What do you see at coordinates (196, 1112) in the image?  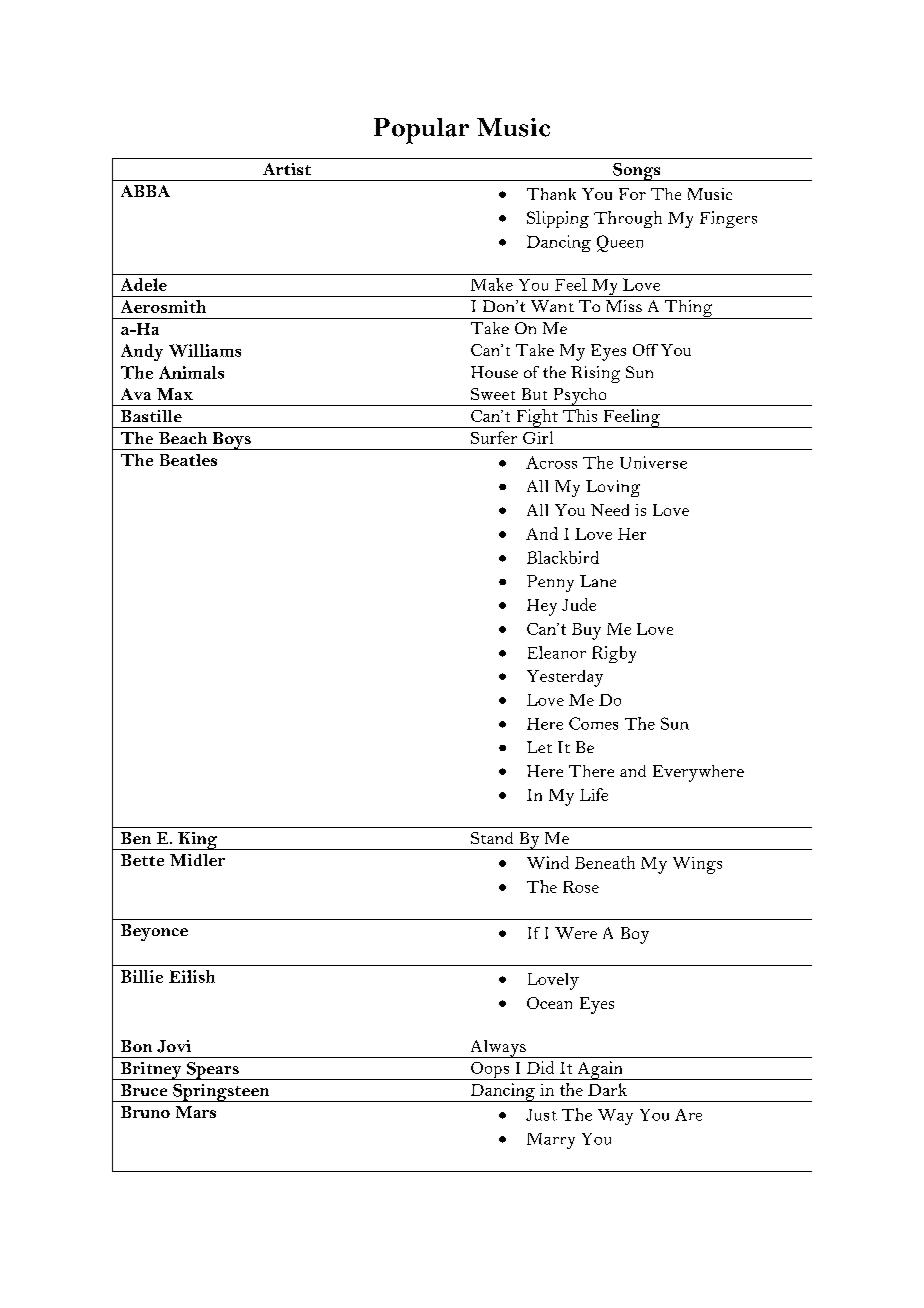 I see `Mars` at bounding box center [196, 1112].
